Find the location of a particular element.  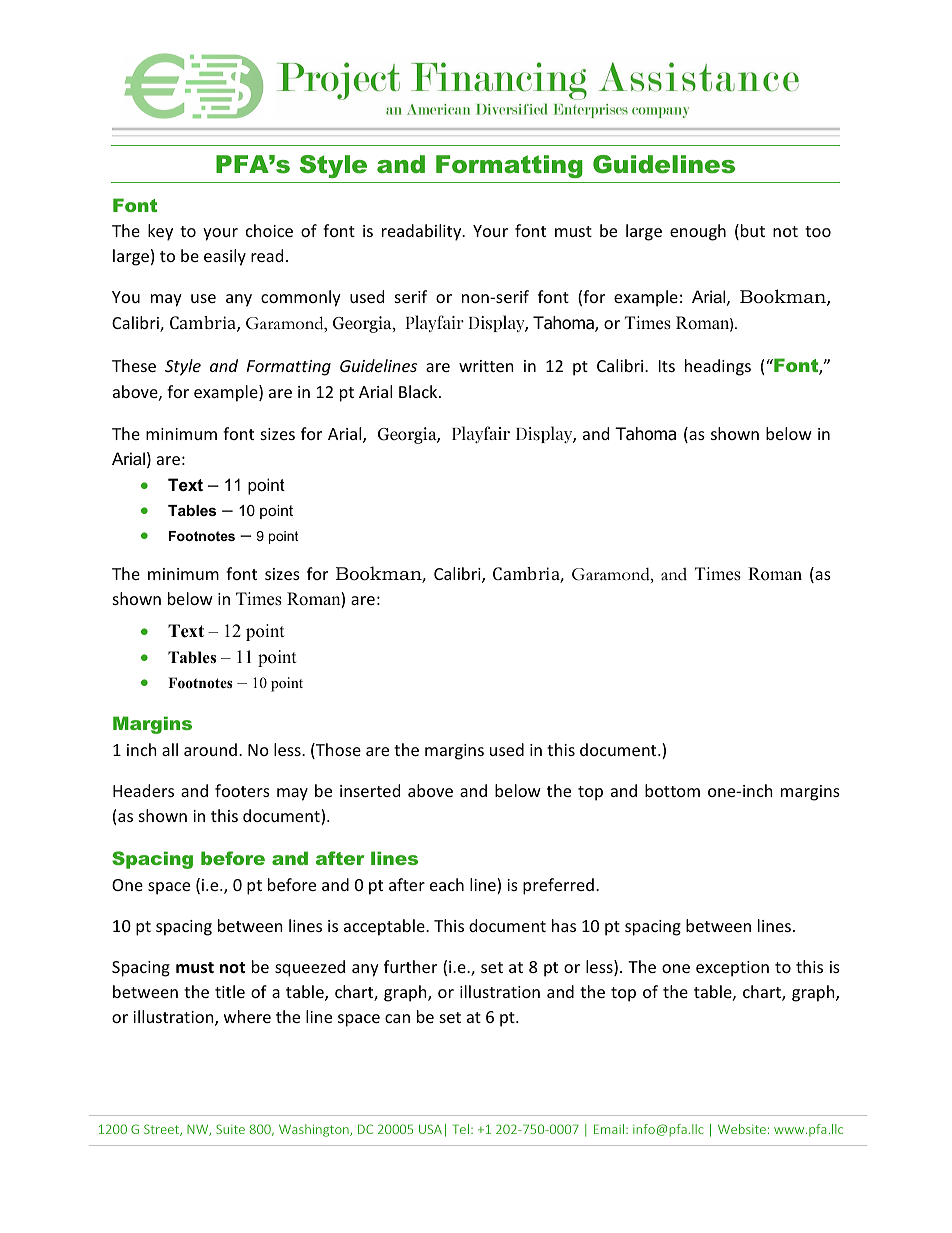

written is located at coordinates (486, 366).
